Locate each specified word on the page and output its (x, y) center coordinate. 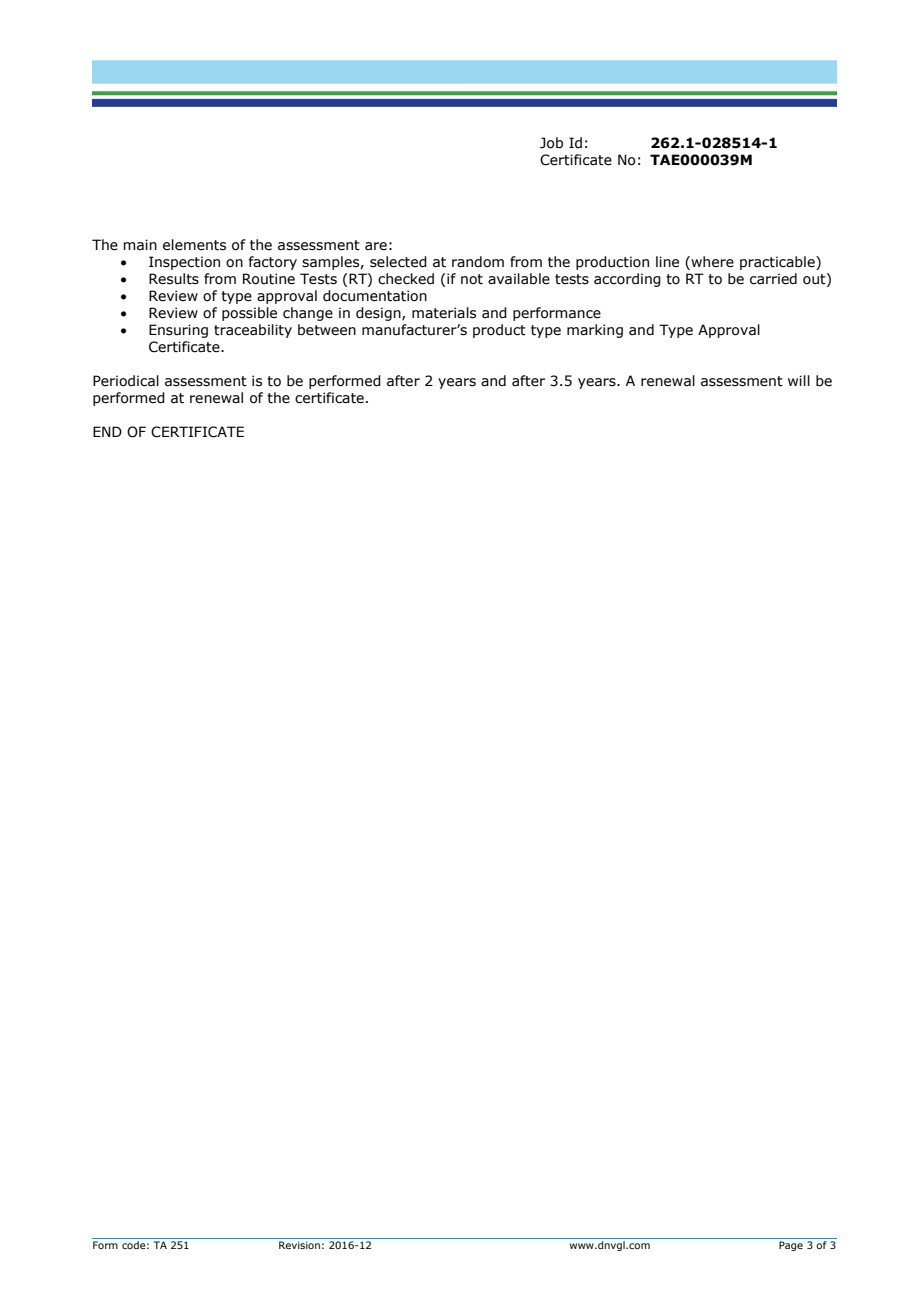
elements (194, 245)
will (799, 380)
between (327, 330)
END (107, 431)
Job (551, 143)
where (711, 263)
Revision (299, 1245)
